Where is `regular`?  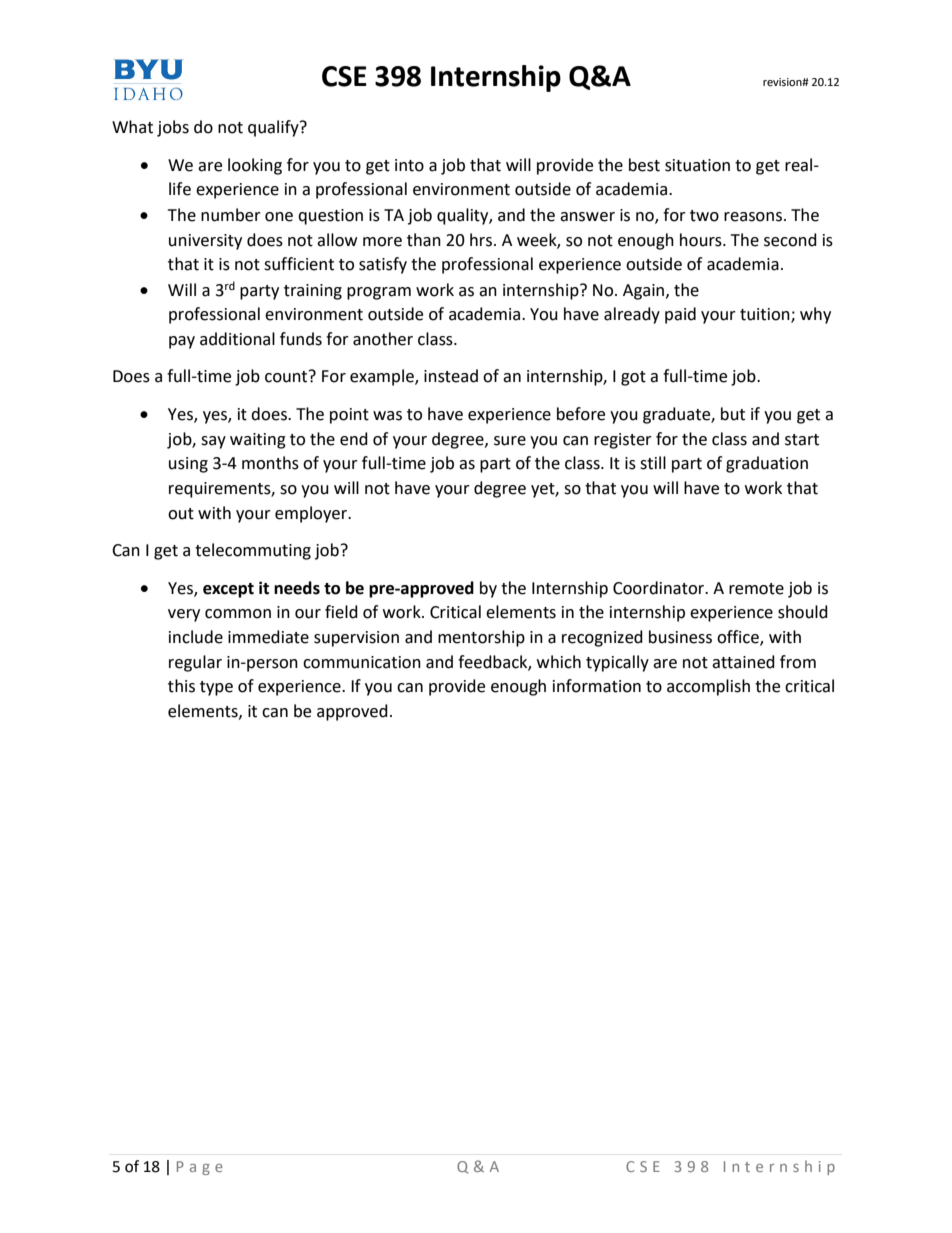
regular is located at coordinates (195, 663).
